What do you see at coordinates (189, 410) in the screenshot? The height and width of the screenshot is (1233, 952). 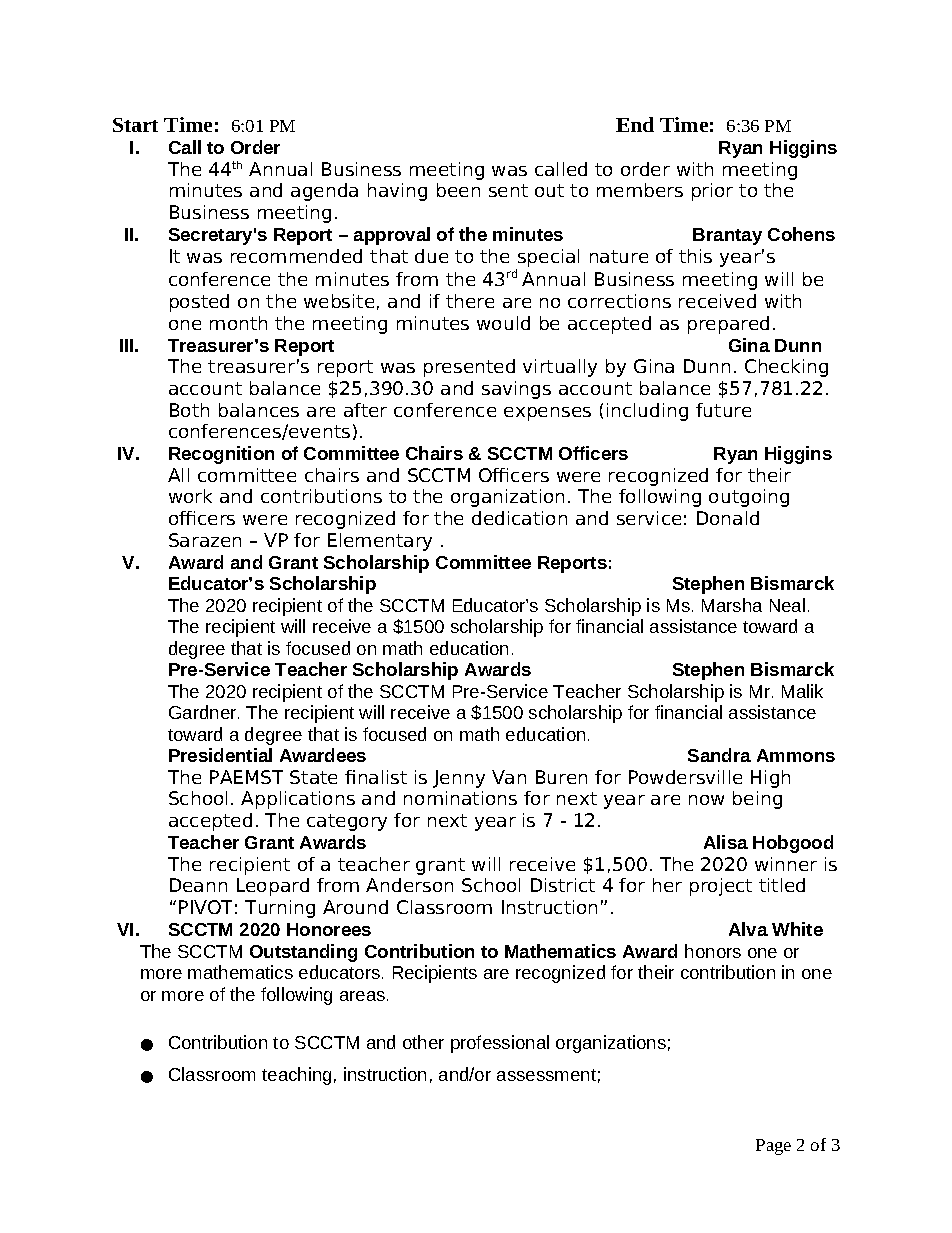 I see `Both` at bounding box center [189, 410].
